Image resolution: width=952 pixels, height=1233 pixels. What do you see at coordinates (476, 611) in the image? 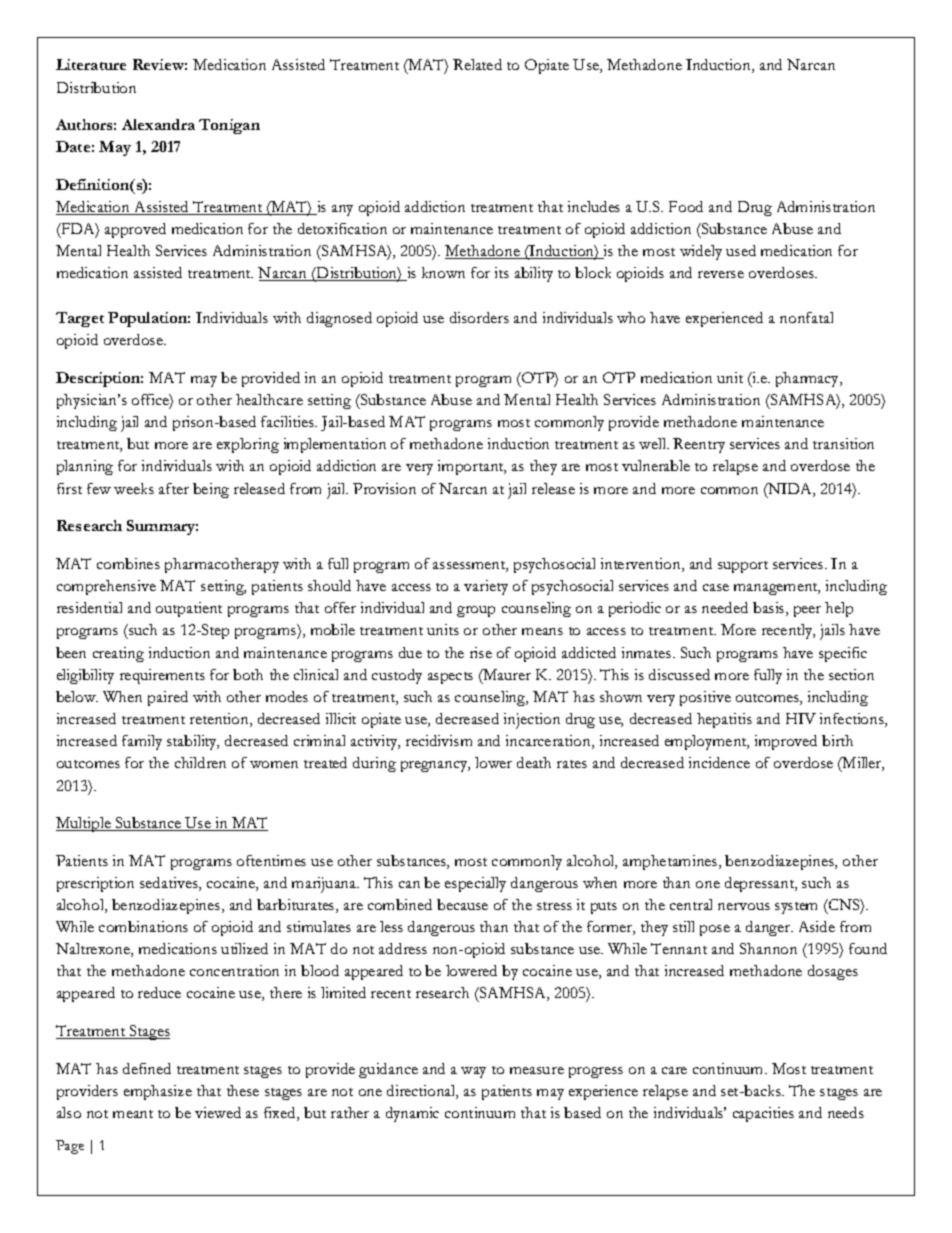
I see `group` at bounding box center [476, 611].
